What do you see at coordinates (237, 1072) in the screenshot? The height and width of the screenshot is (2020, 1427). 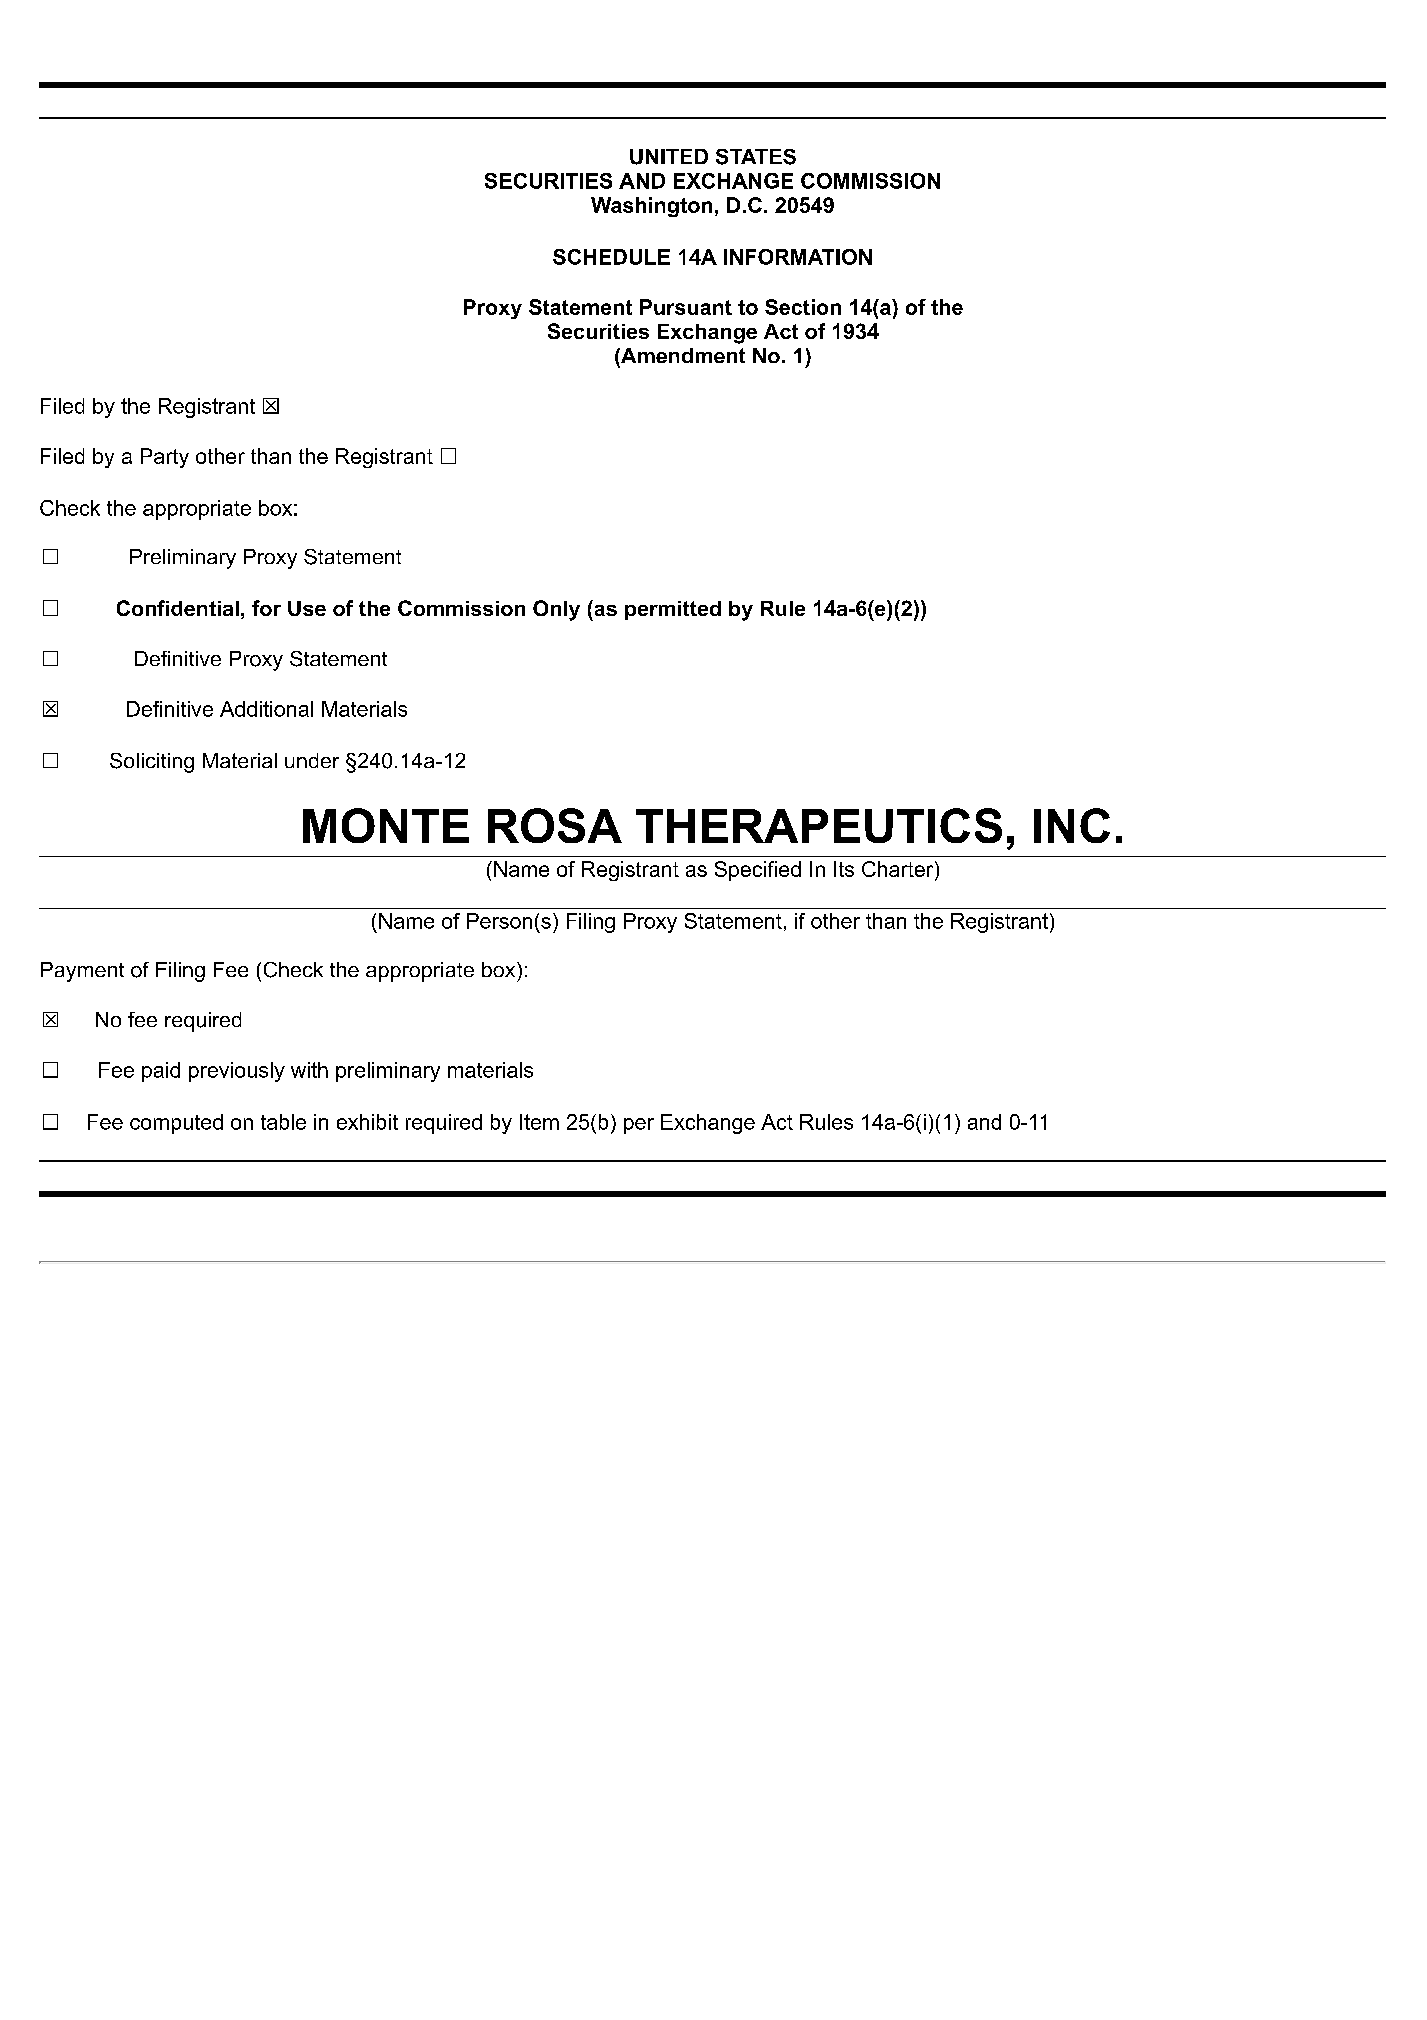 I see `previously` at bounding box center [237, 1072].
